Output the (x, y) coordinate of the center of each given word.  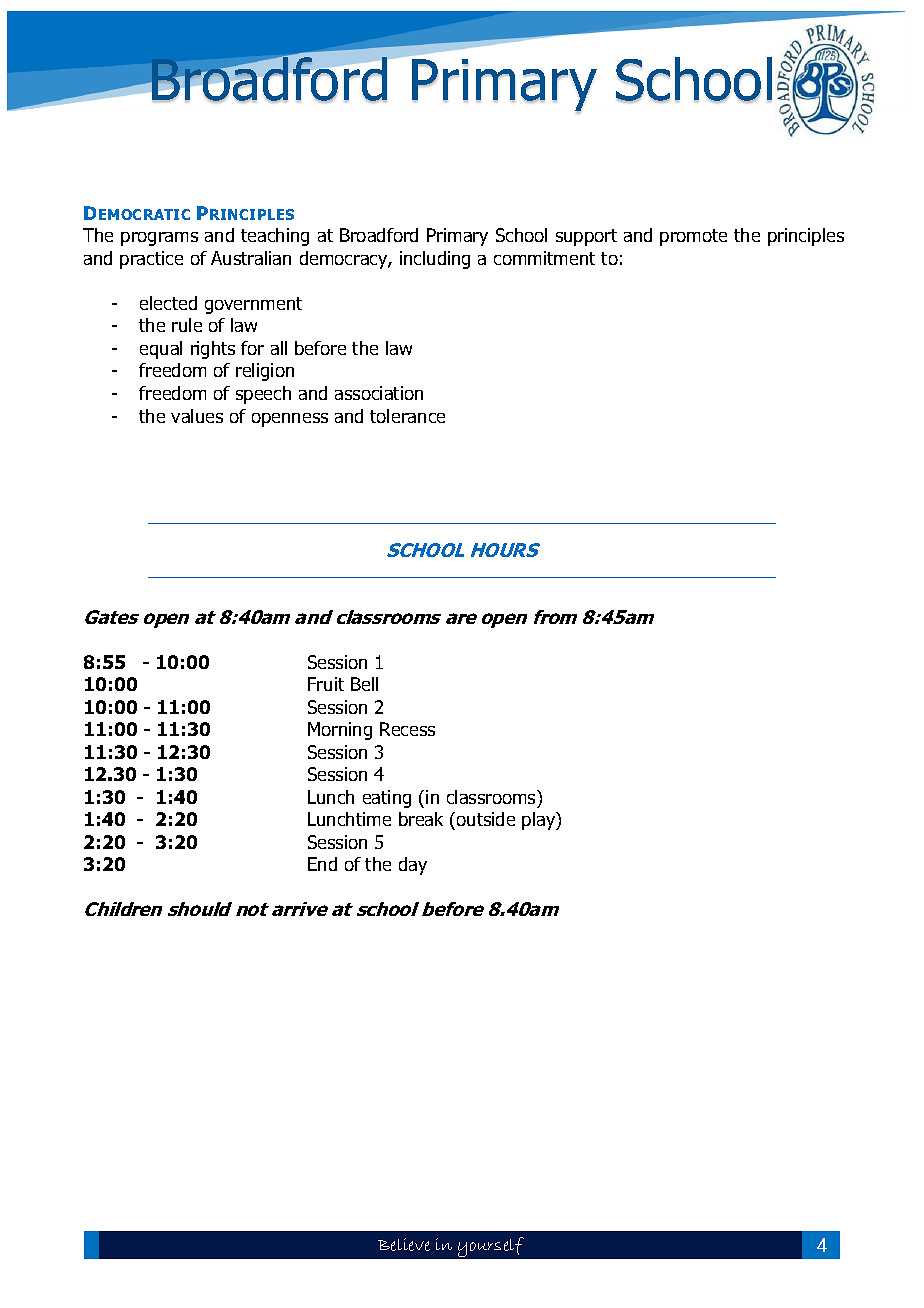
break (421, 819)
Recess (407, 729)
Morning (340, 731)
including (435, 260)
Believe (404, 1244)
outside (486, 819)
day (413, 866)
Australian (251, 258)
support (586, 237)
